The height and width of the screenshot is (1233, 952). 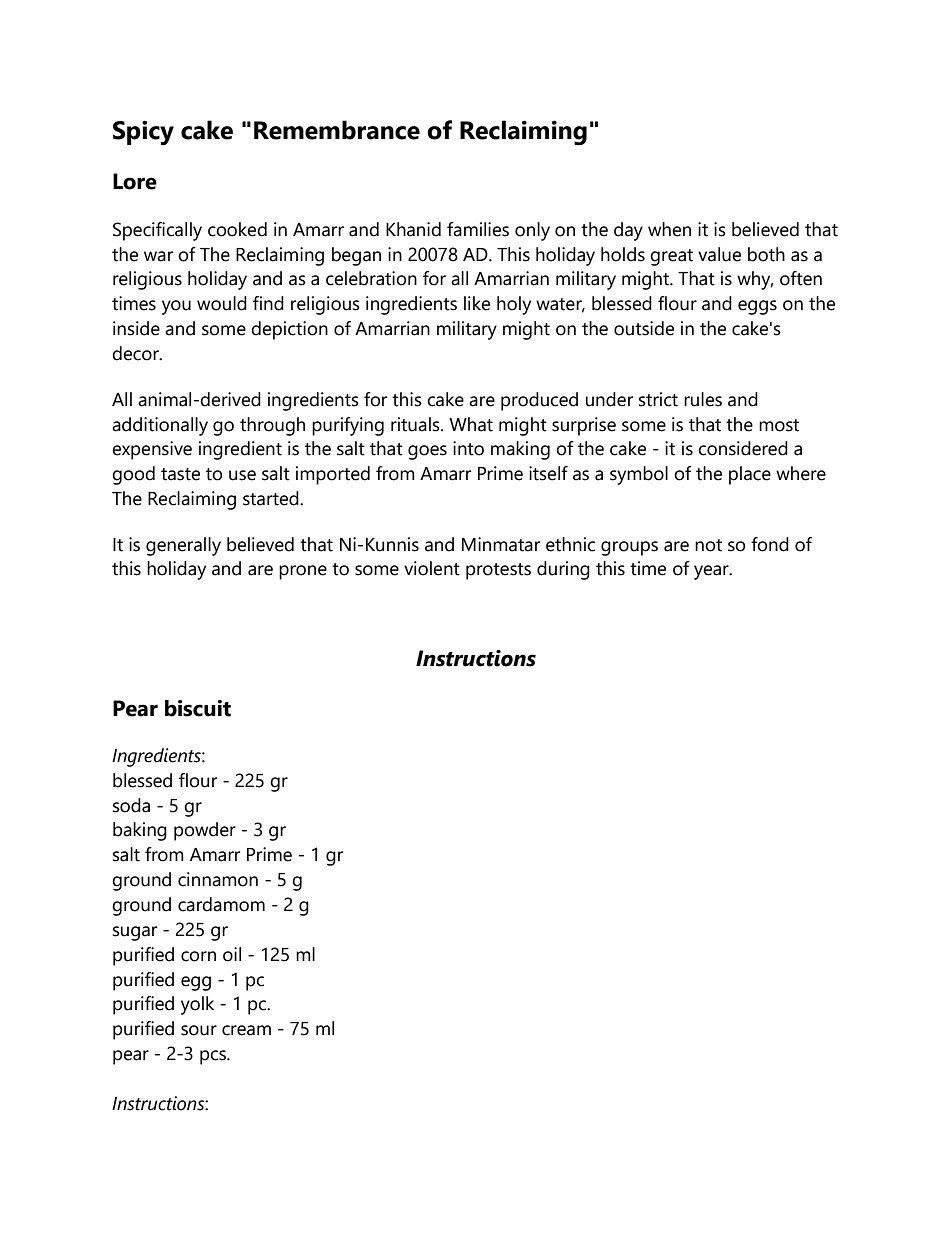 I want to click on not, so click(x=708, y=545).
